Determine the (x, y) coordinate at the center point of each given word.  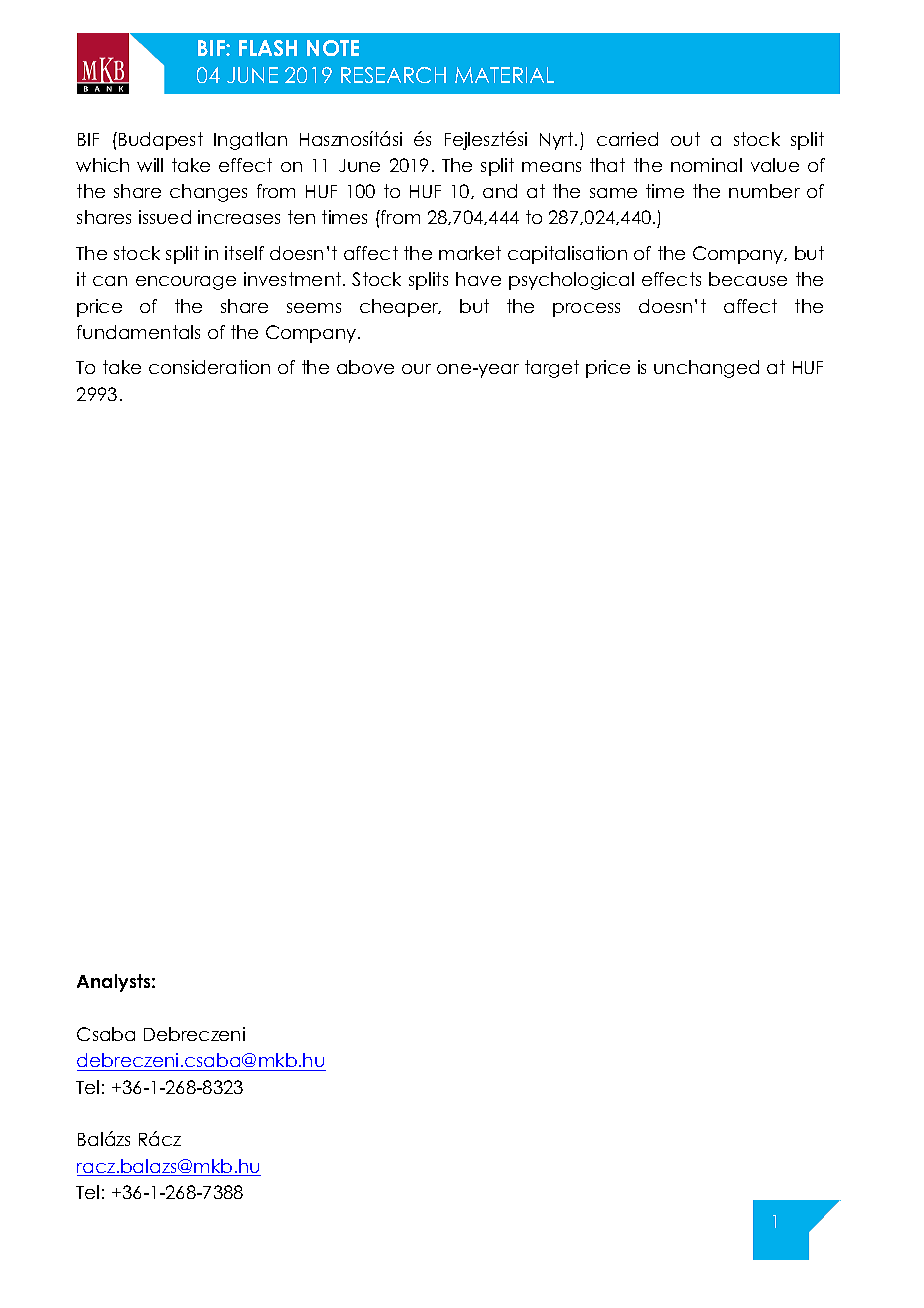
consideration (209, 367)
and (500, 191)
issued (165, 217)
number (764, 191)
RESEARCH (393, 75)
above (365, 367)
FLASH (268, 48)
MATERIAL (504, 75)
